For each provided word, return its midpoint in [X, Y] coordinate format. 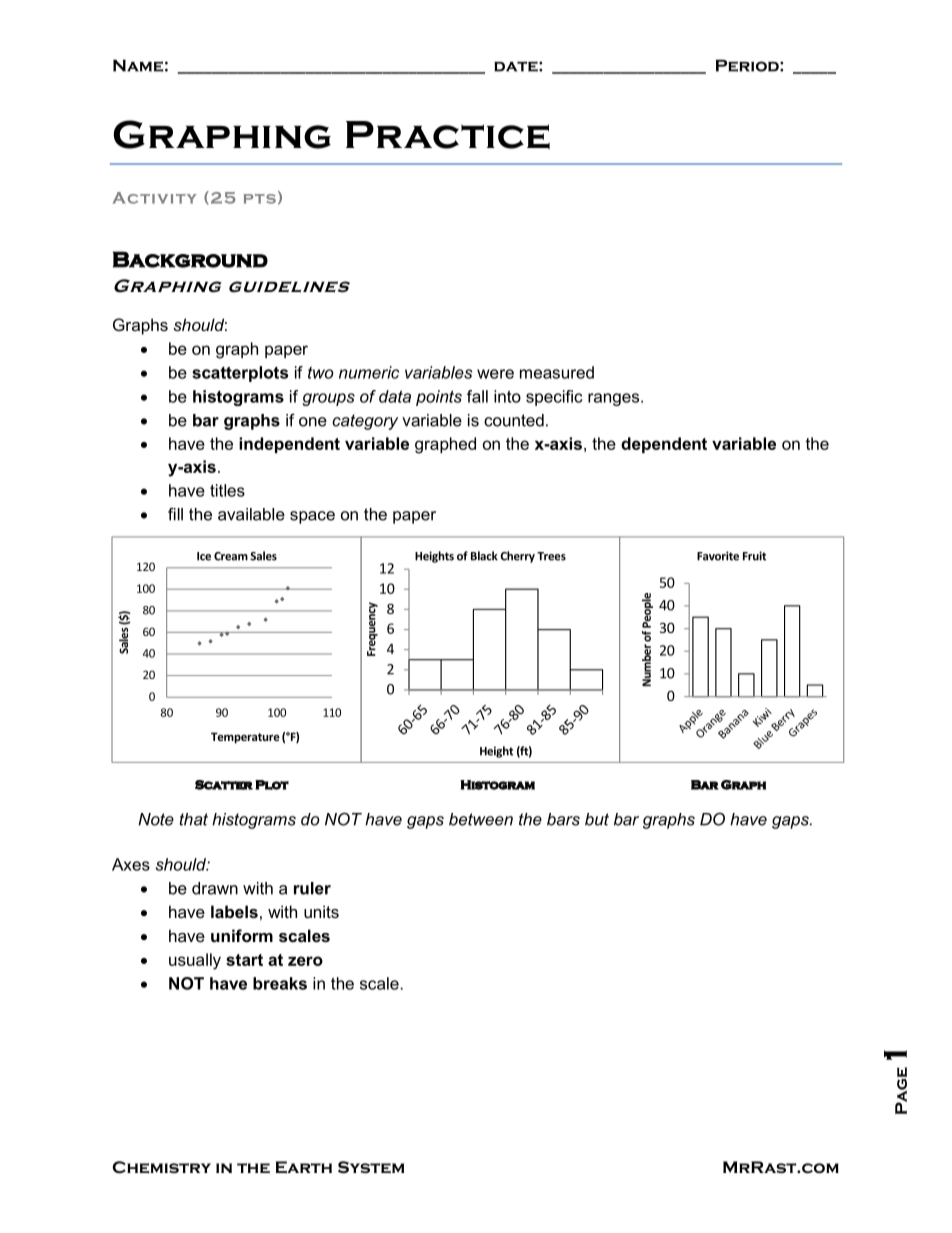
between [481, 819]
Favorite [718, 556]
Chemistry [161, 1167]
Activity [154, 198]
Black [484, 556]
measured [557, 372]
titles [227, 490]
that [193, 819]
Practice [448, 135]
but [597, 819]
